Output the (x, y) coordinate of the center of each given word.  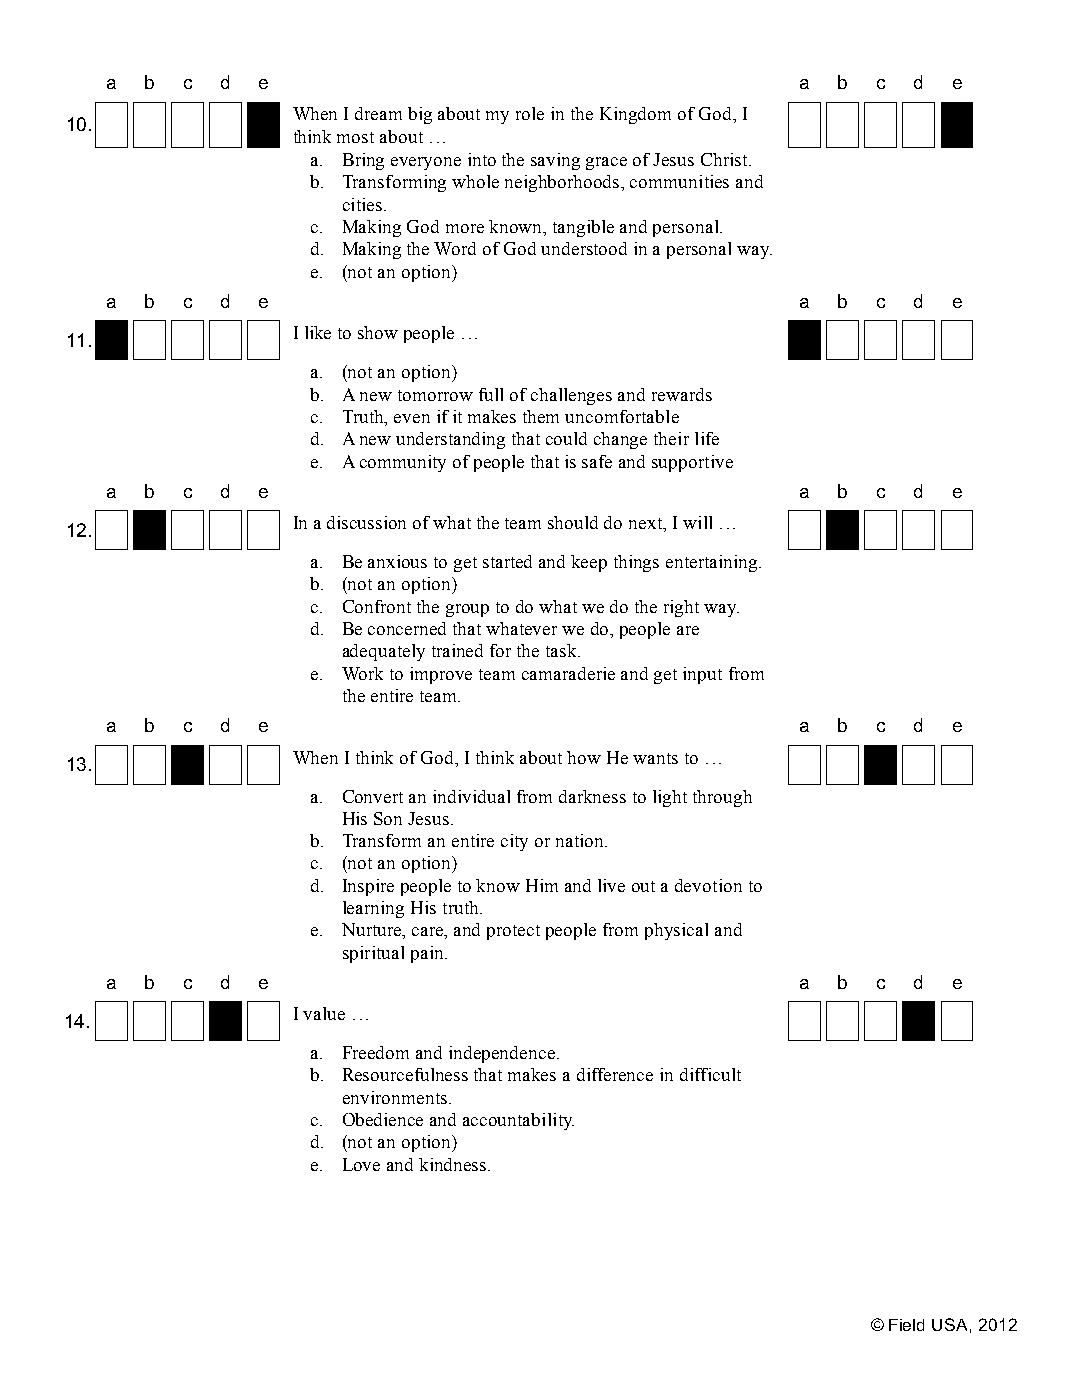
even (412, 418)
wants (655, 758)
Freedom (376, 1052)
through (722, 798)
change (620, 440)
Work (362, 673)
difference (615, 1074)
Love (361, 1164)
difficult (710, 1074)
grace (606, 163)
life (707, 438)
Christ (725, 159)
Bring (363, 161)
